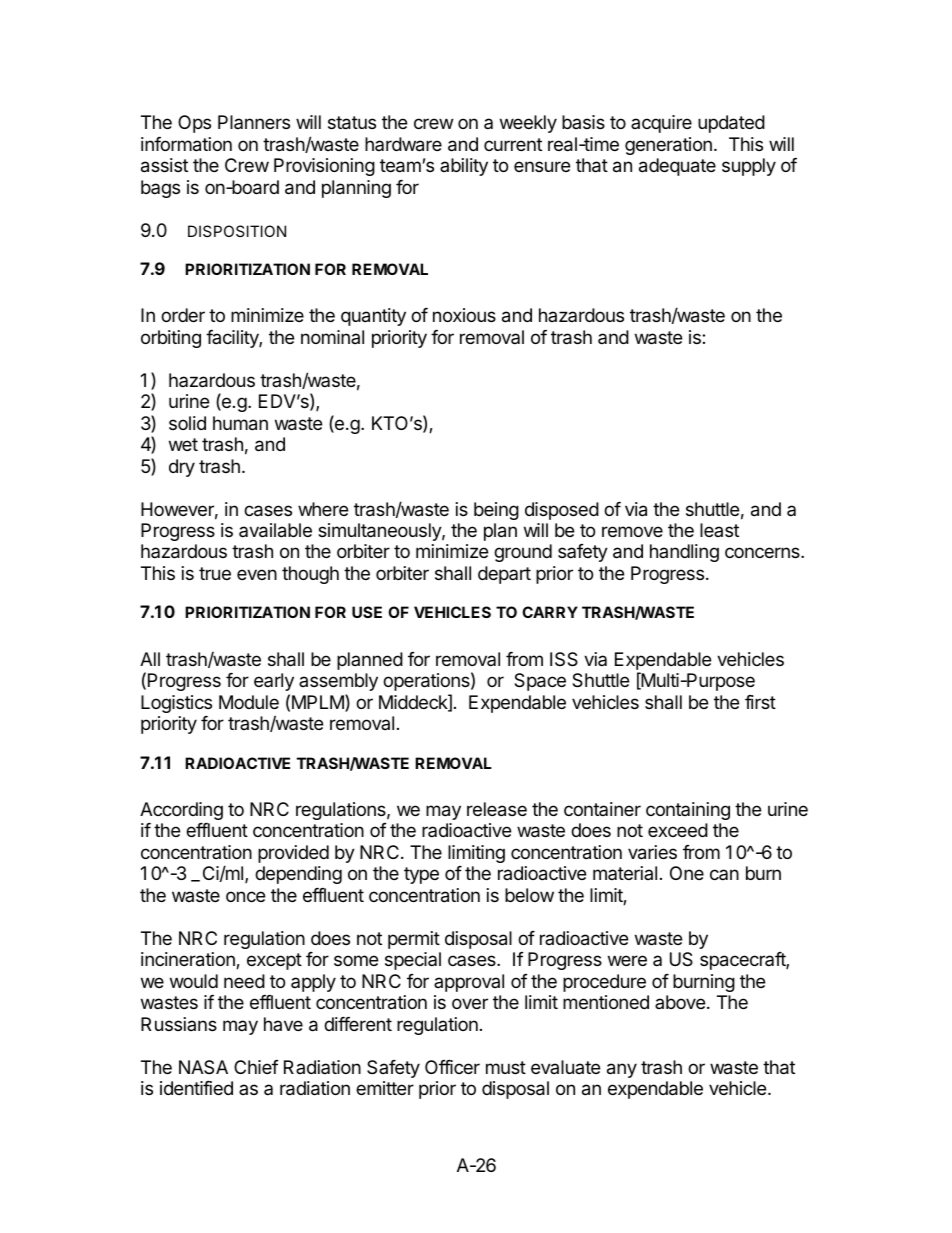 This document has width=952, height=1233. I want to click on available, so click(275, 530).
